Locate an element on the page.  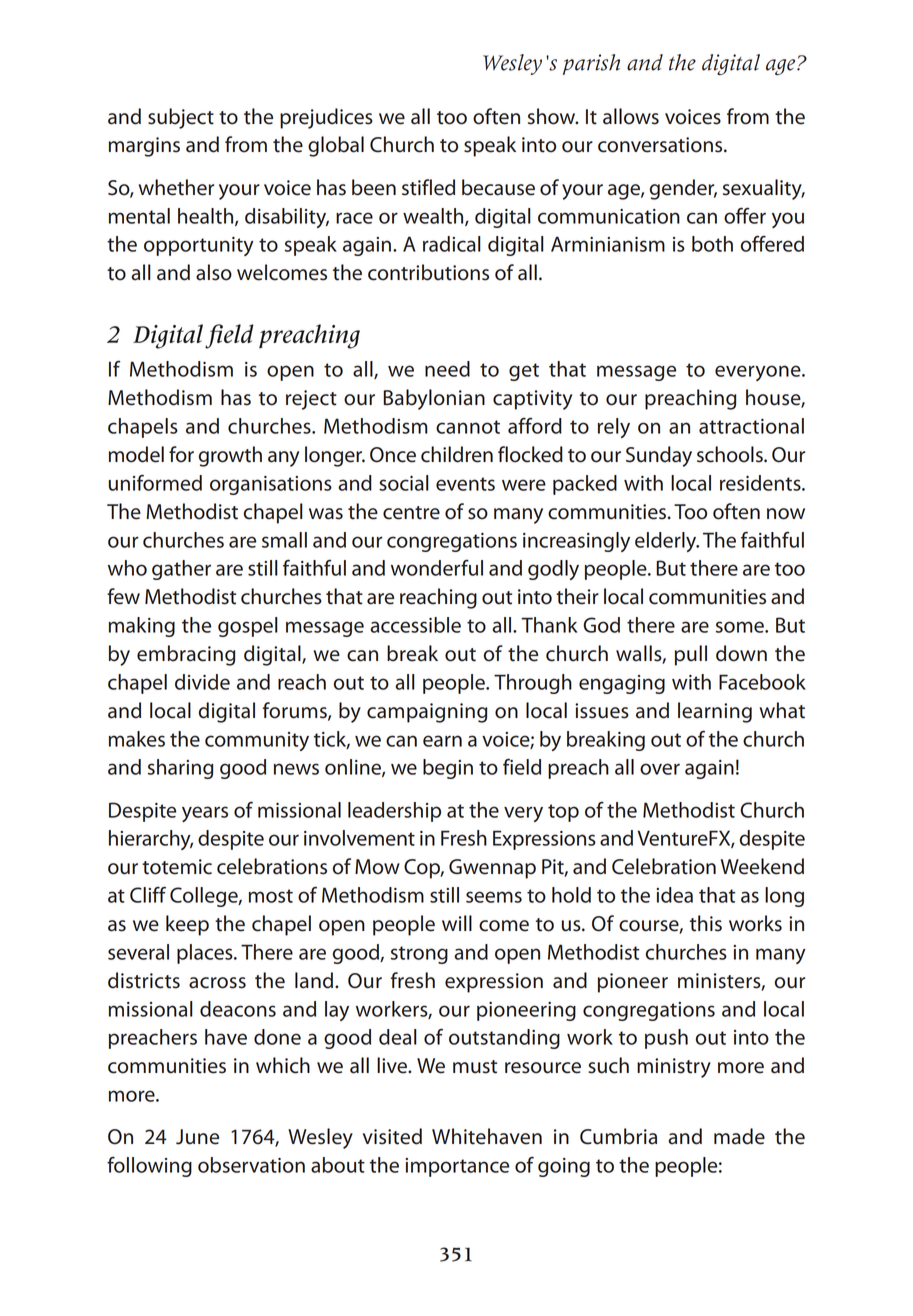
idea is located at coordinates (674, 895).
